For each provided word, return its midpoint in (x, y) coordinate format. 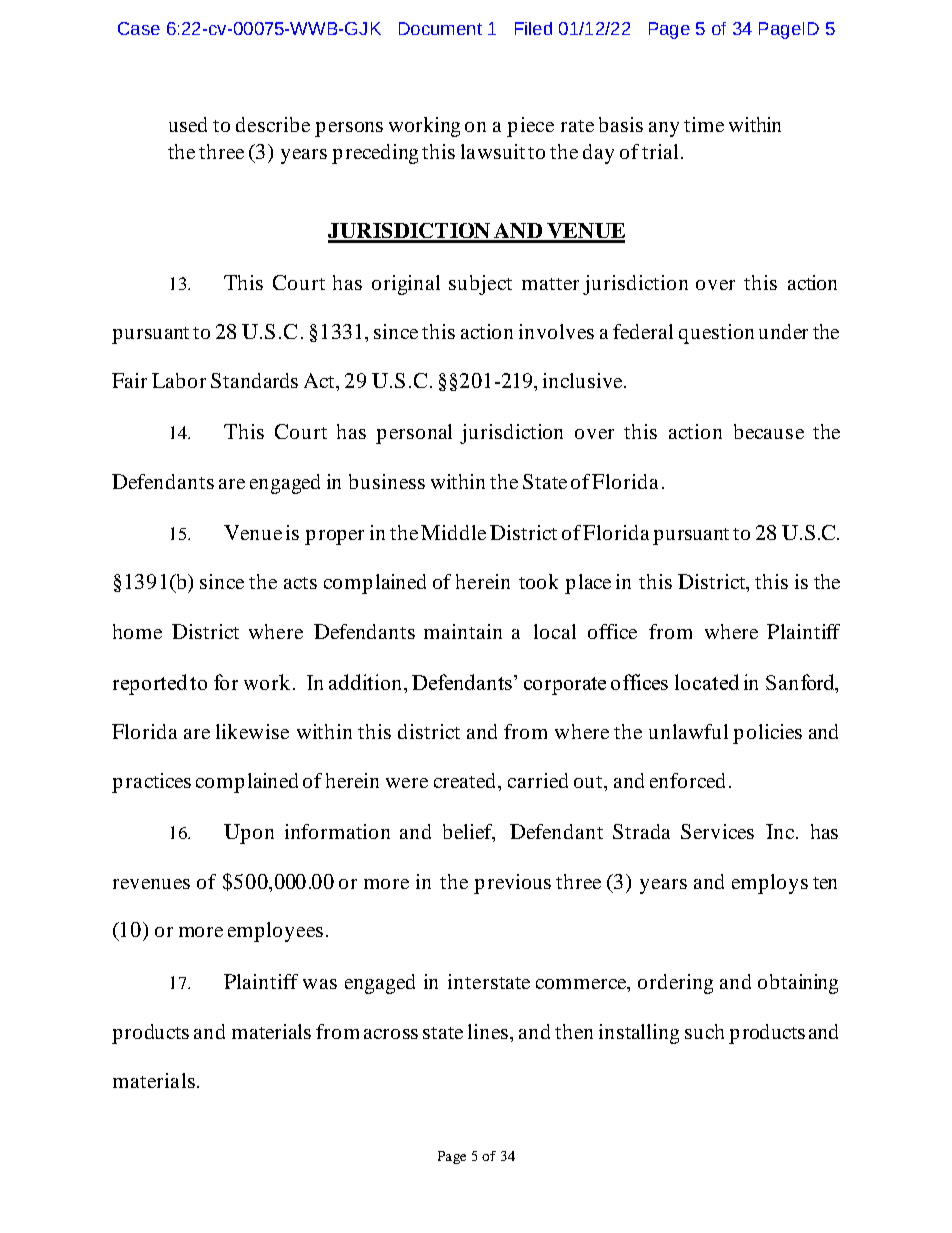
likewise (252, 731)
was (320, 984)
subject (480, 285)
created (467, 780)
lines (489, 1031)
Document (440, 28)
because (769, 431)
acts (300, 583)
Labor (179, 380)
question (716, 334)
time (704, 124)
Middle (453, 532)
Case (139, 28)
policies (767, 734)
